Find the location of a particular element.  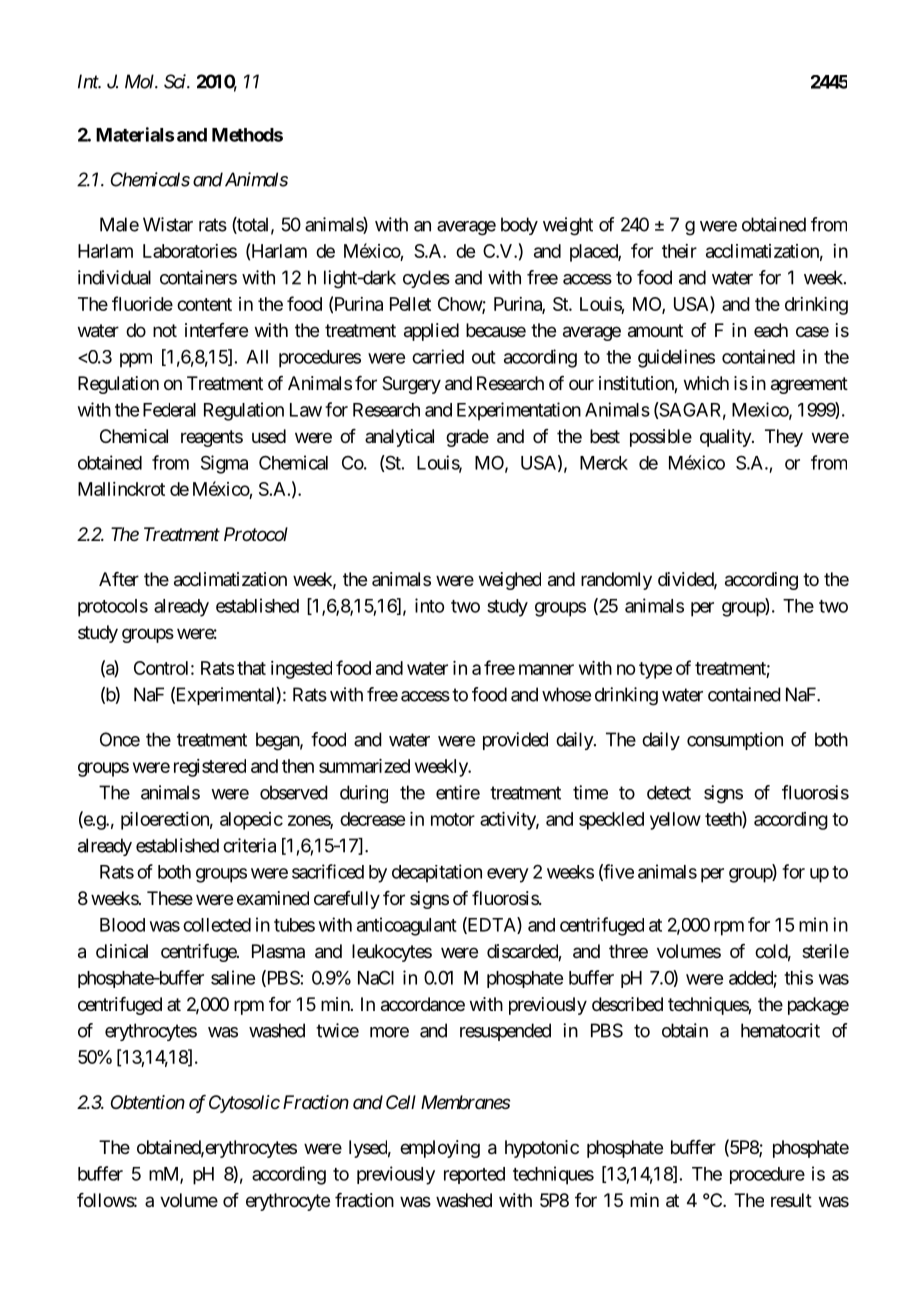

that is located at coordinates (251, 668).
